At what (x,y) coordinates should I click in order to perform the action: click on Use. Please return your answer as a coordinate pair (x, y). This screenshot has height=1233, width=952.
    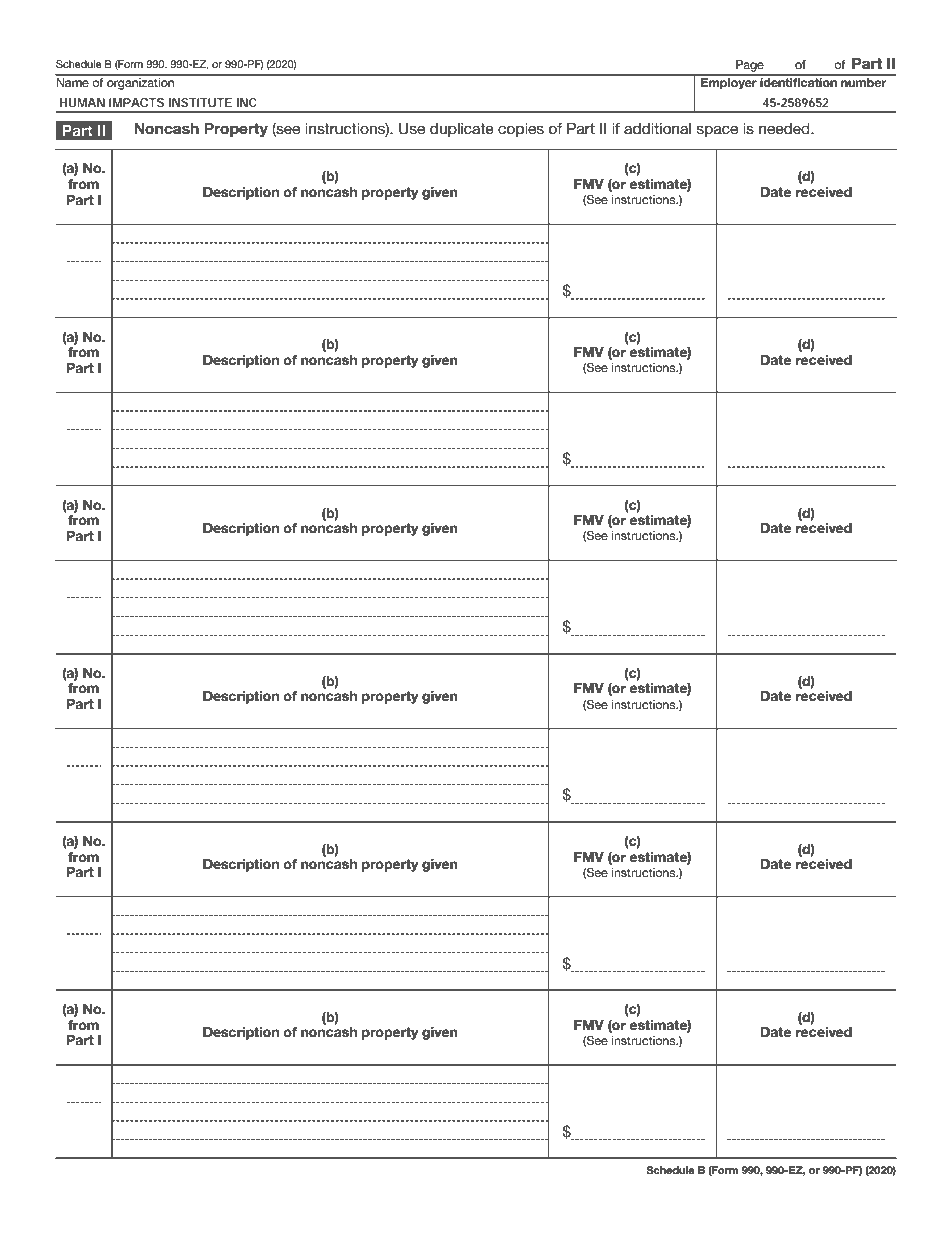
    Looking at the image, I should click on (412, 129).
